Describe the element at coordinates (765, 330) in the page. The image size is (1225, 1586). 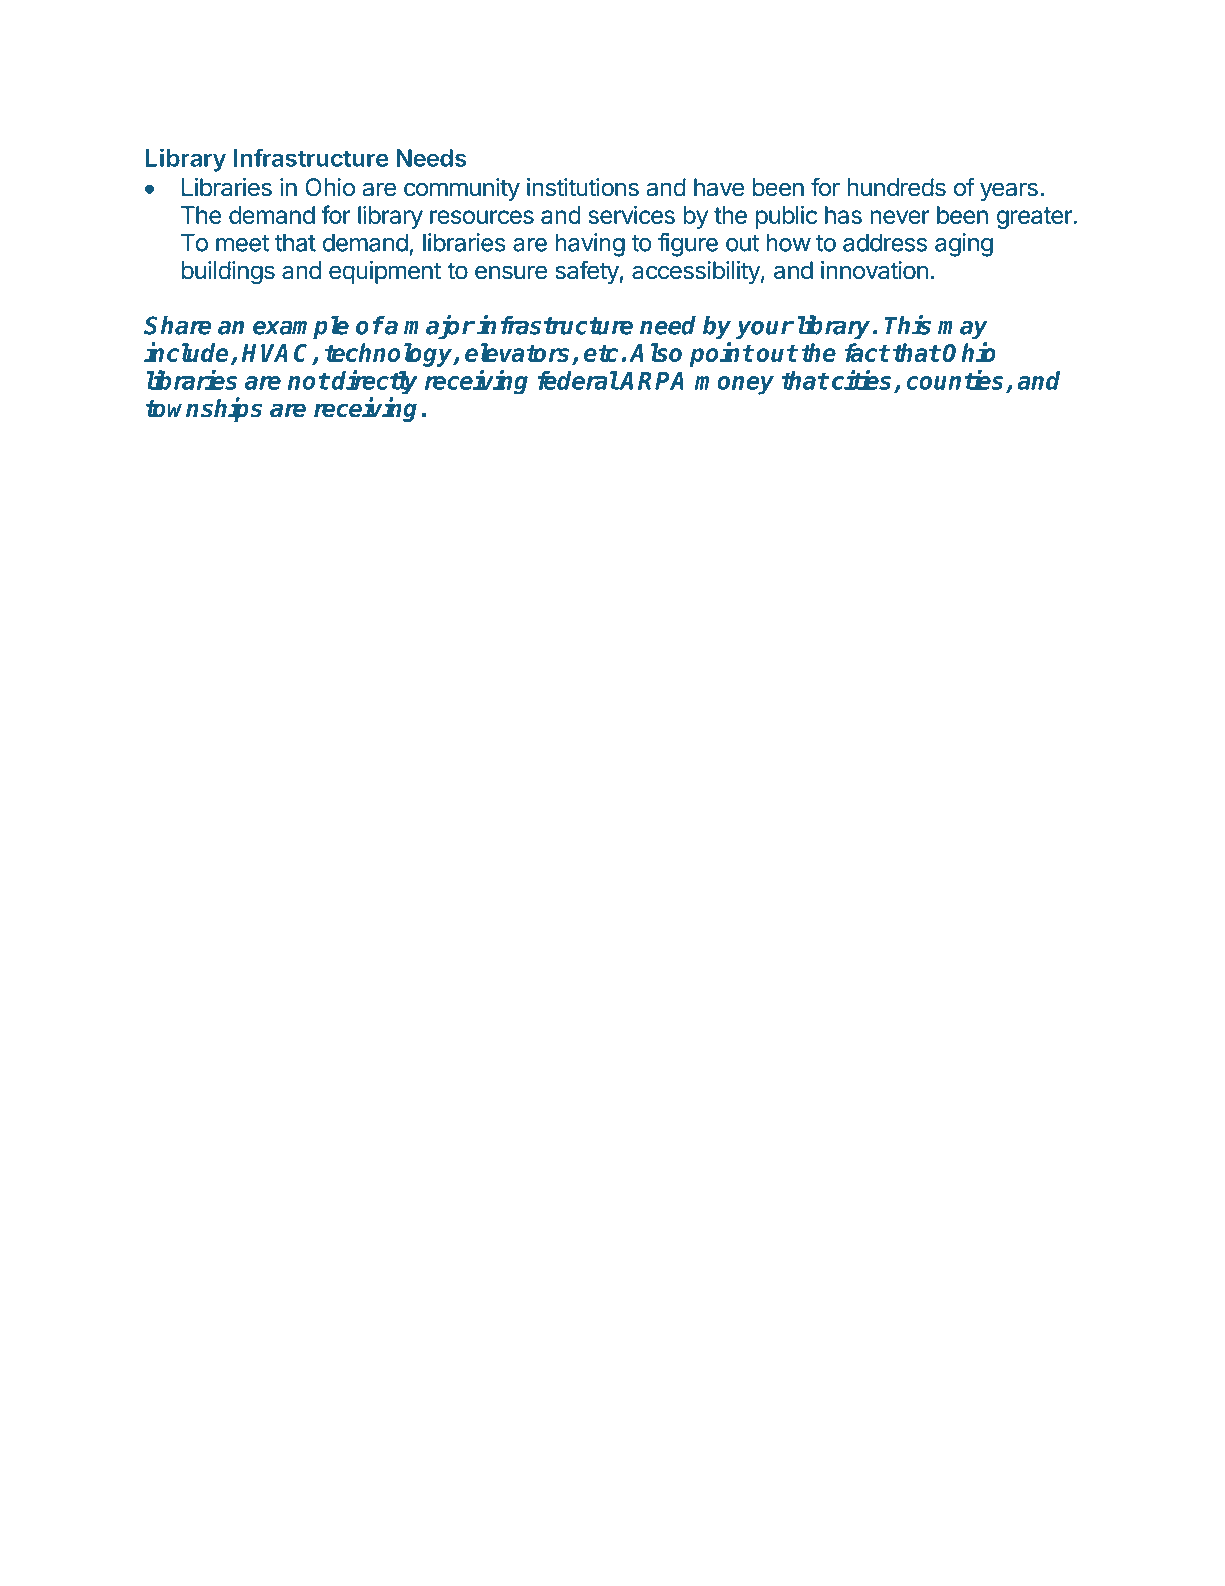
I see `your` at that location.
